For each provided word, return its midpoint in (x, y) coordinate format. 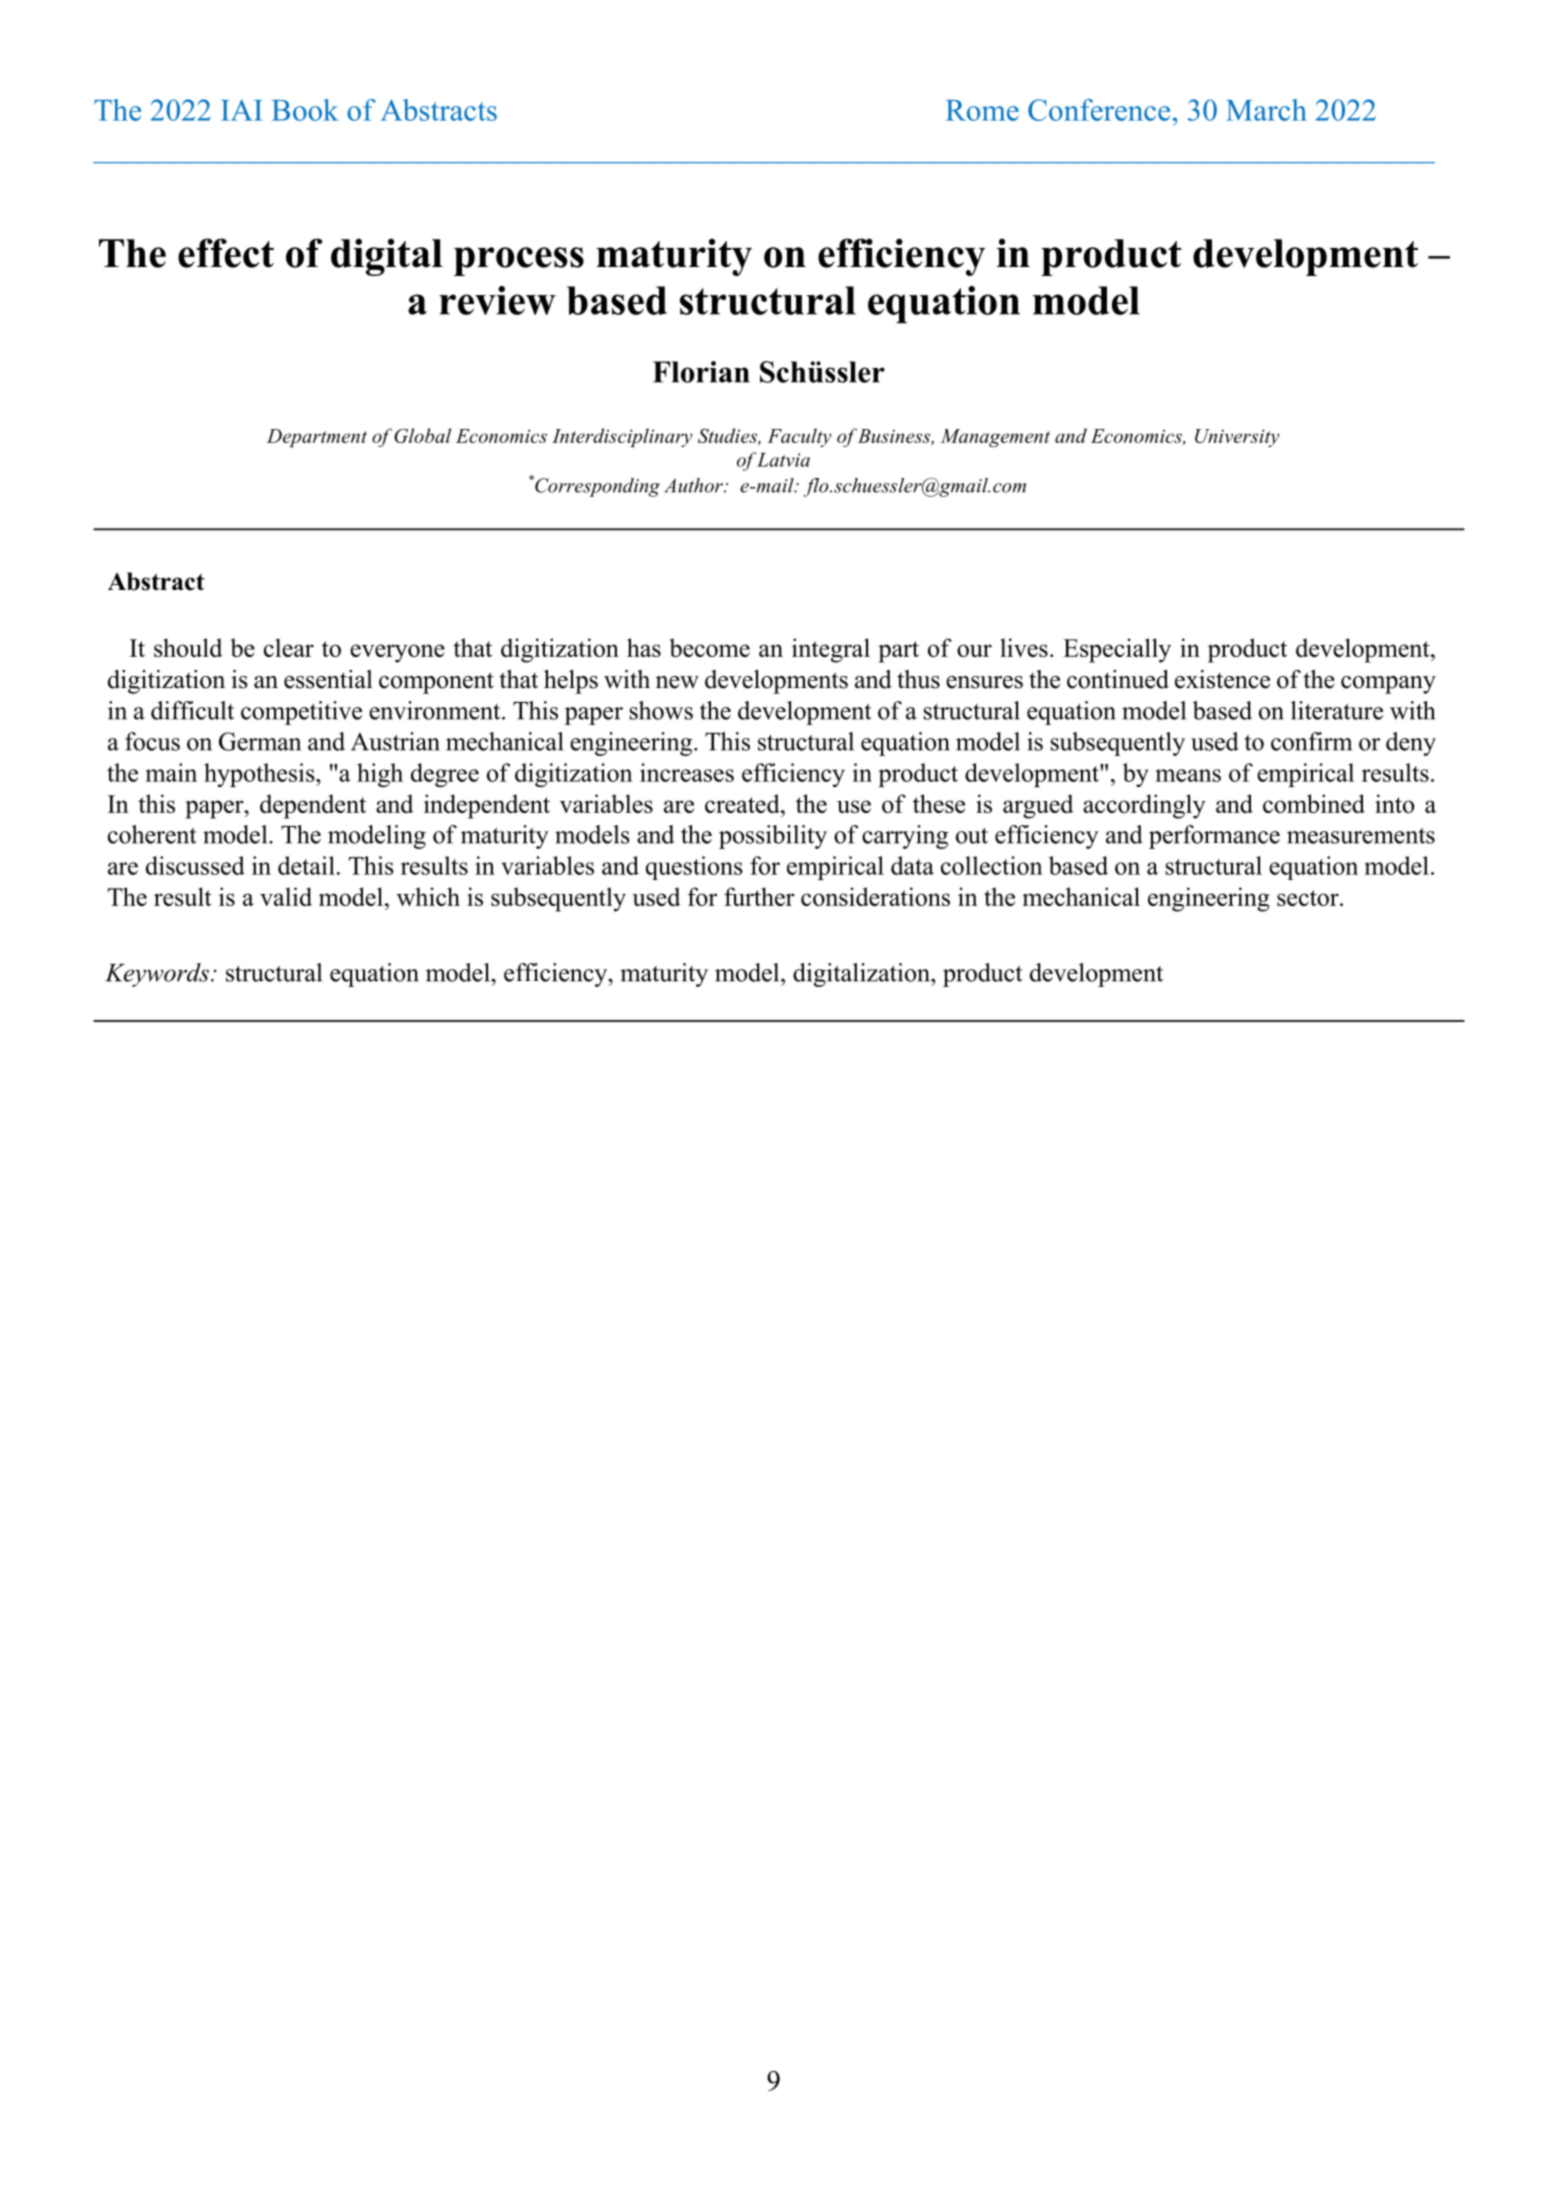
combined (1314, 803)
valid (286, 896)
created (743, 803)
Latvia (783, 460)
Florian (701, 372)
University (1237, 438)
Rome (982, 110)
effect (226, 253)
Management (995, 438)
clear (289, 647)
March (1266, 110)
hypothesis (260, 775)
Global (422, 435)
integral (831, 650)
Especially (1117, 650)
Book (305, 110)
